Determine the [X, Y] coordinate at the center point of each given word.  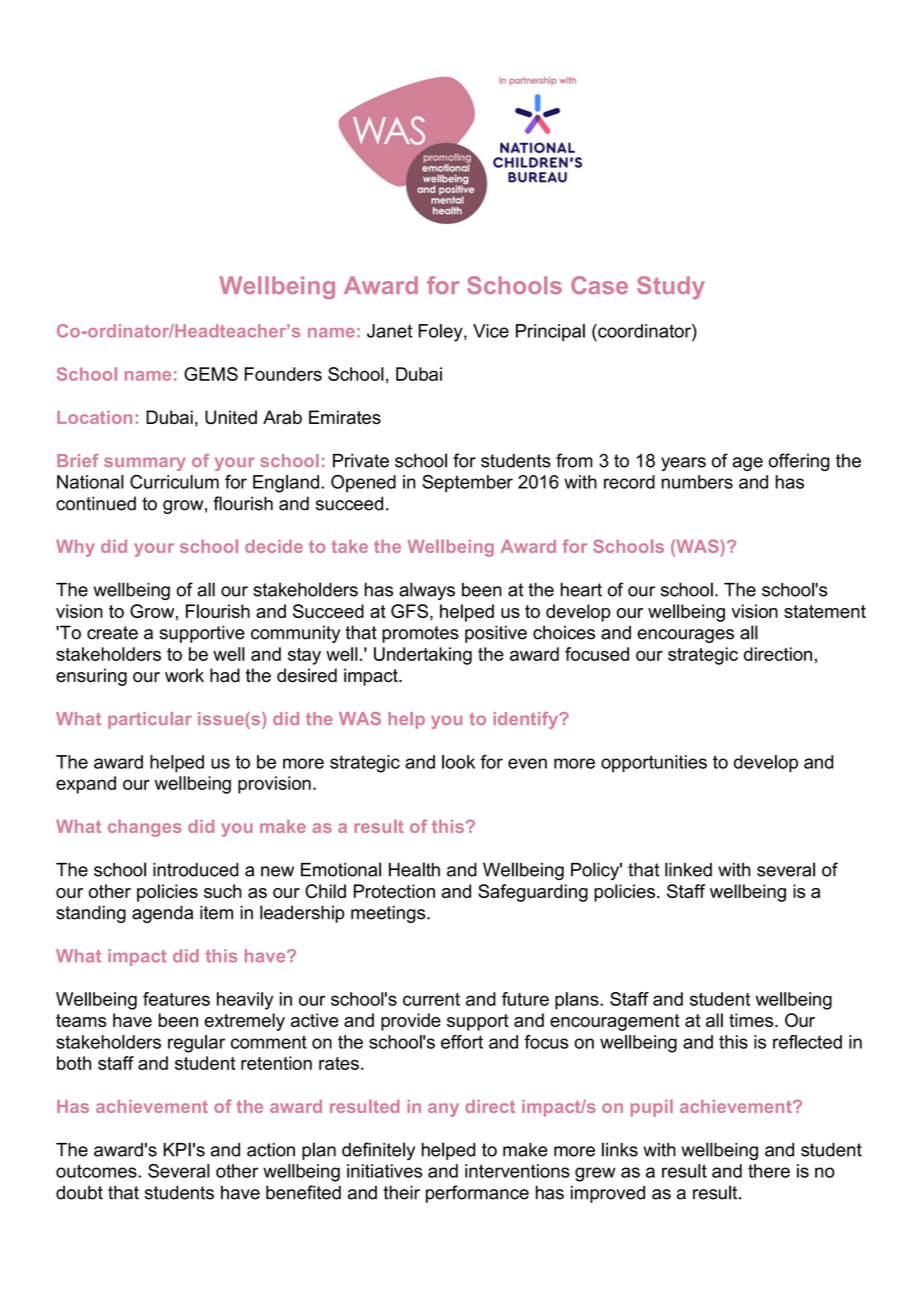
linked [688, 869]
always [427, 591]
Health [414, 869]
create [112, 633]
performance [477, 1194]
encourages [685, 636]
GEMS [211, 374]
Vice [491, 331]
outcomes [97, 1171]
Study [671, 287]
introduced [195, 870]
